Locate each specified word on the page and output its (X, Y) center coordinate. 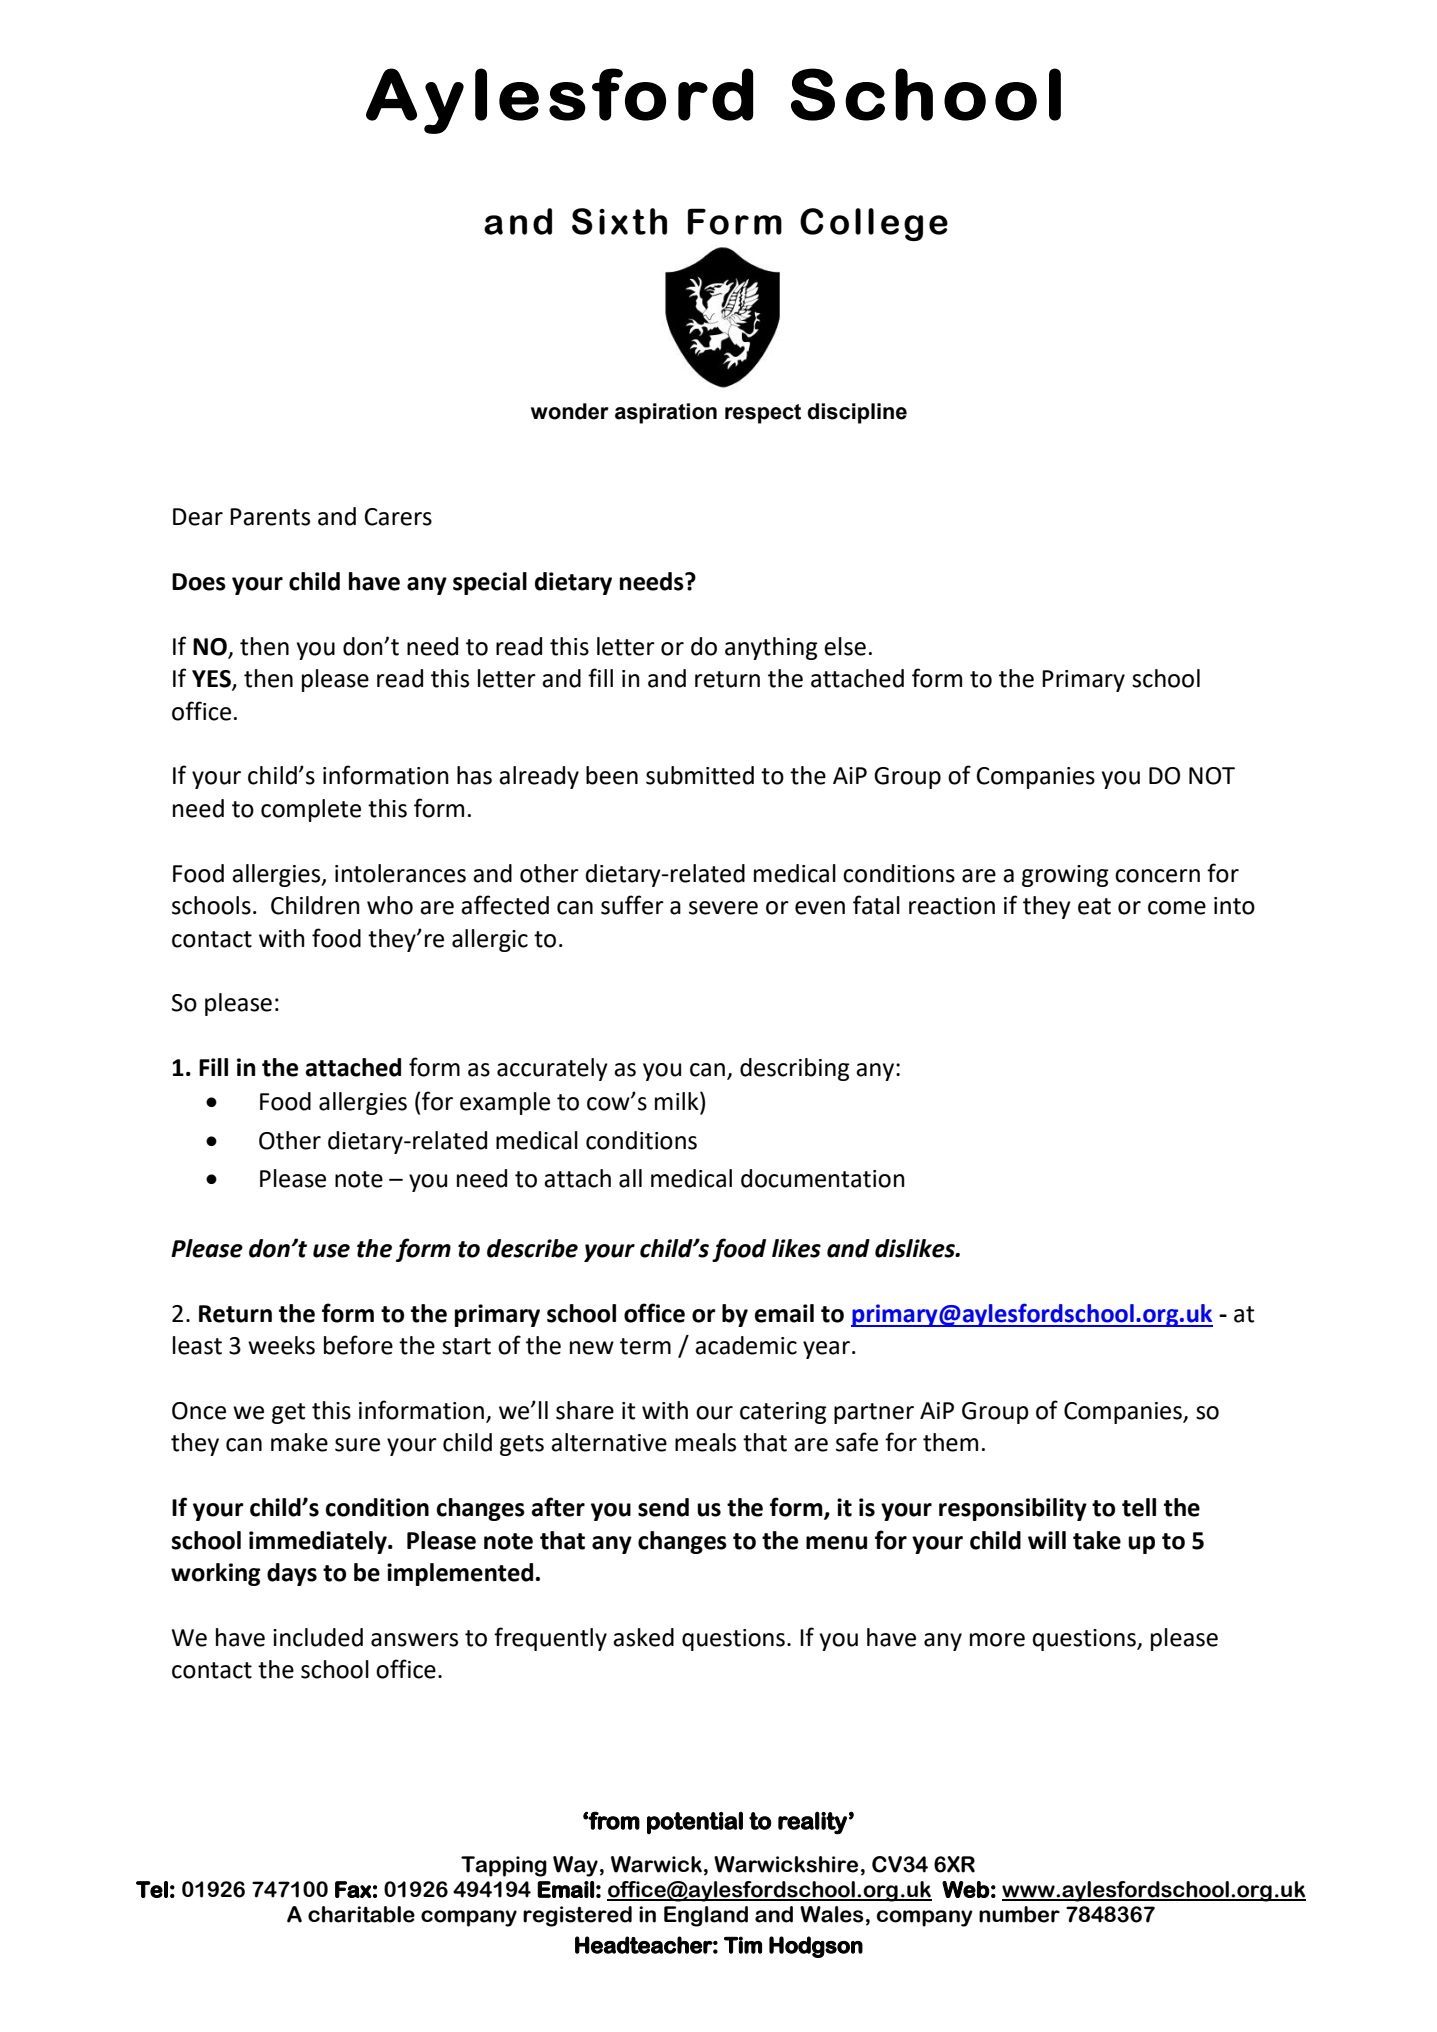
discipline (857, 413)
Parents (270, 517)
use (331, 1251)
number (1019, 1914)
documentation (823, 1178)
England (706, 1916)
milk (678, 1100)
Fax (353, 1889)
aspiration (666, 413)
